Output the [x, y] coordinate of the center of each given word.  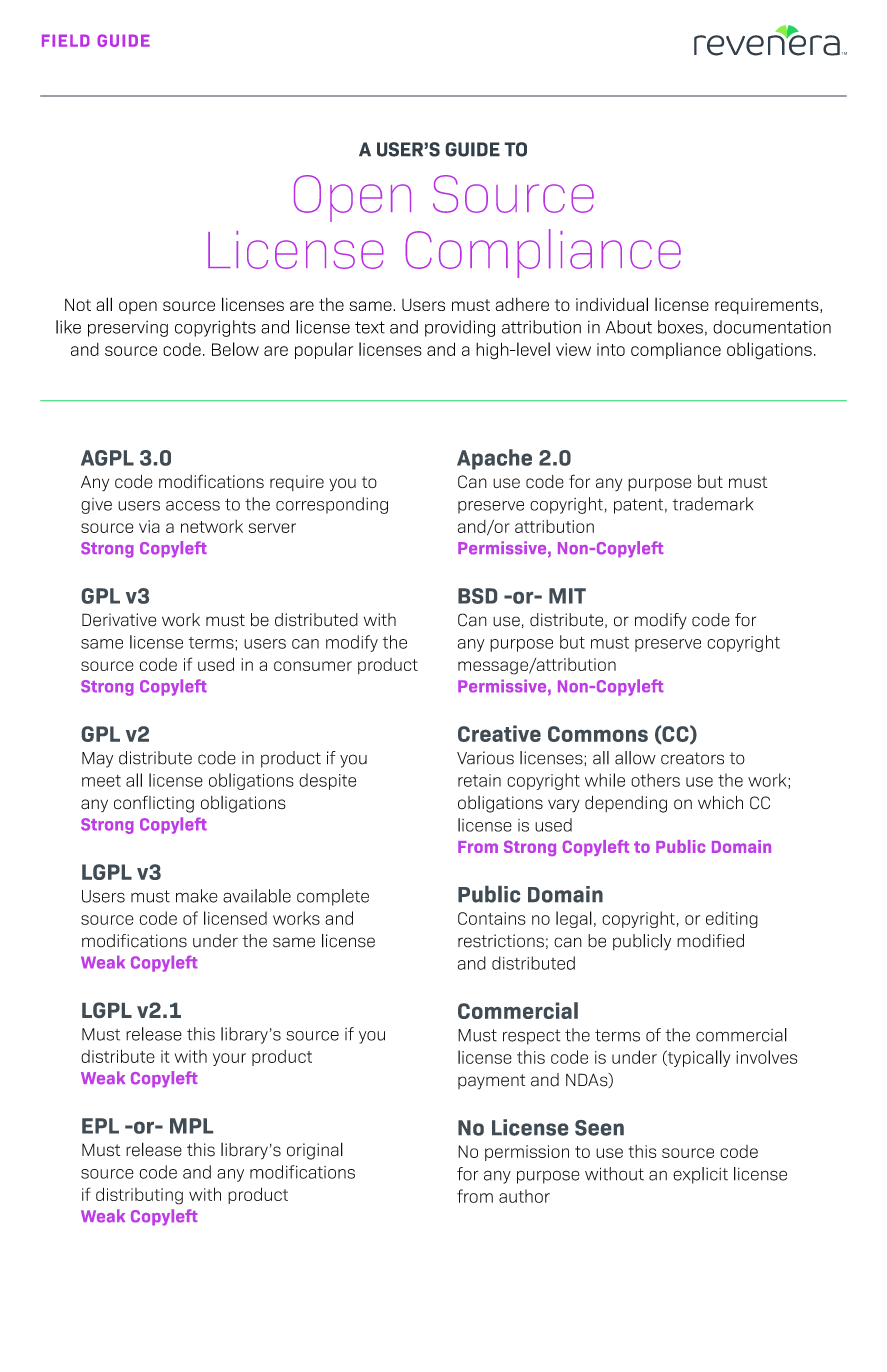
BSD [477, 596]
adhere [522, 304]
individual [612, 304]
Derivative [119, 620]
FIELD [66, 40]
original [315, 1151]
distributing [139, 1196]
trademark [713, 504]
